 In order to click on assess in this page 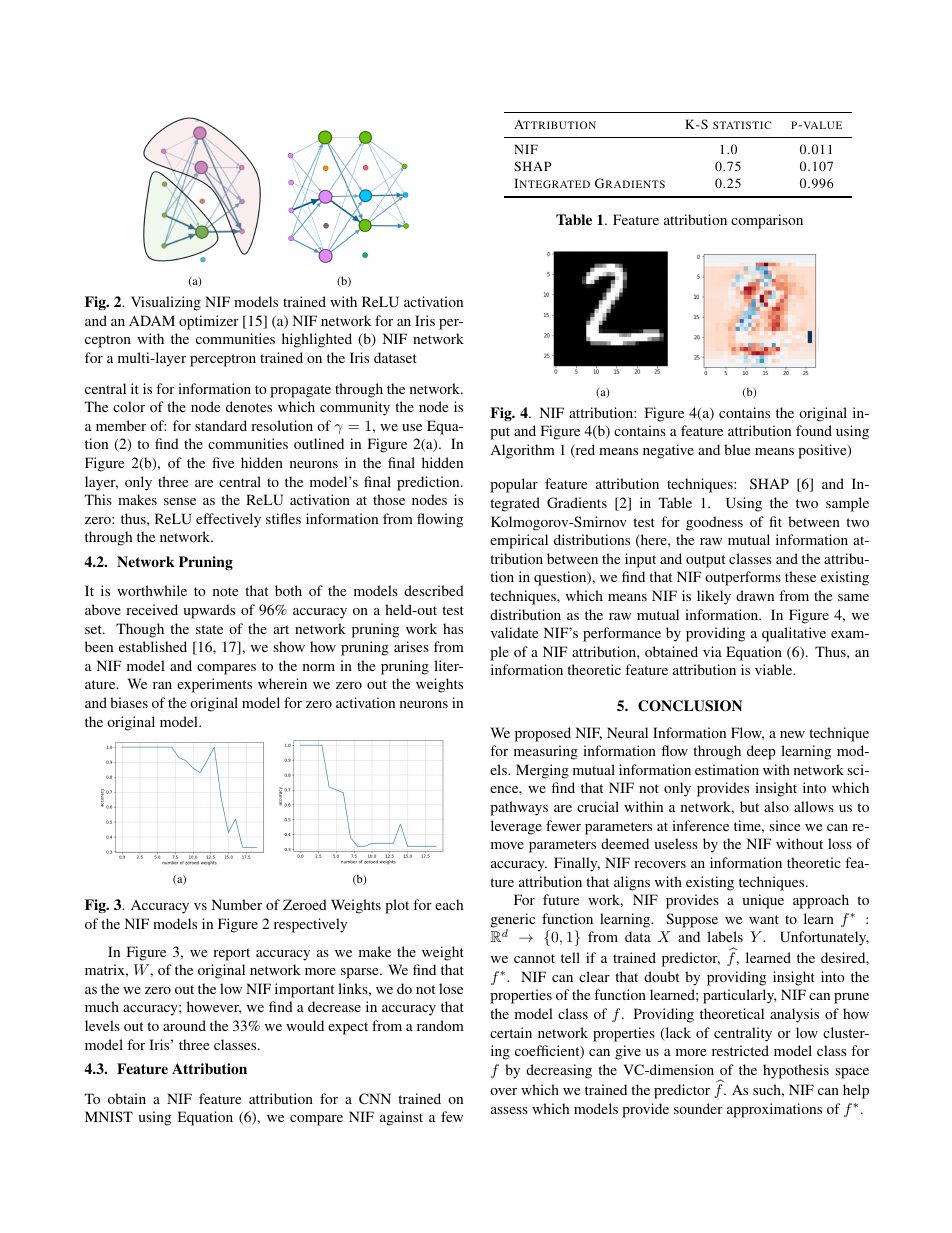, I will do `click(509, 1110)`.
